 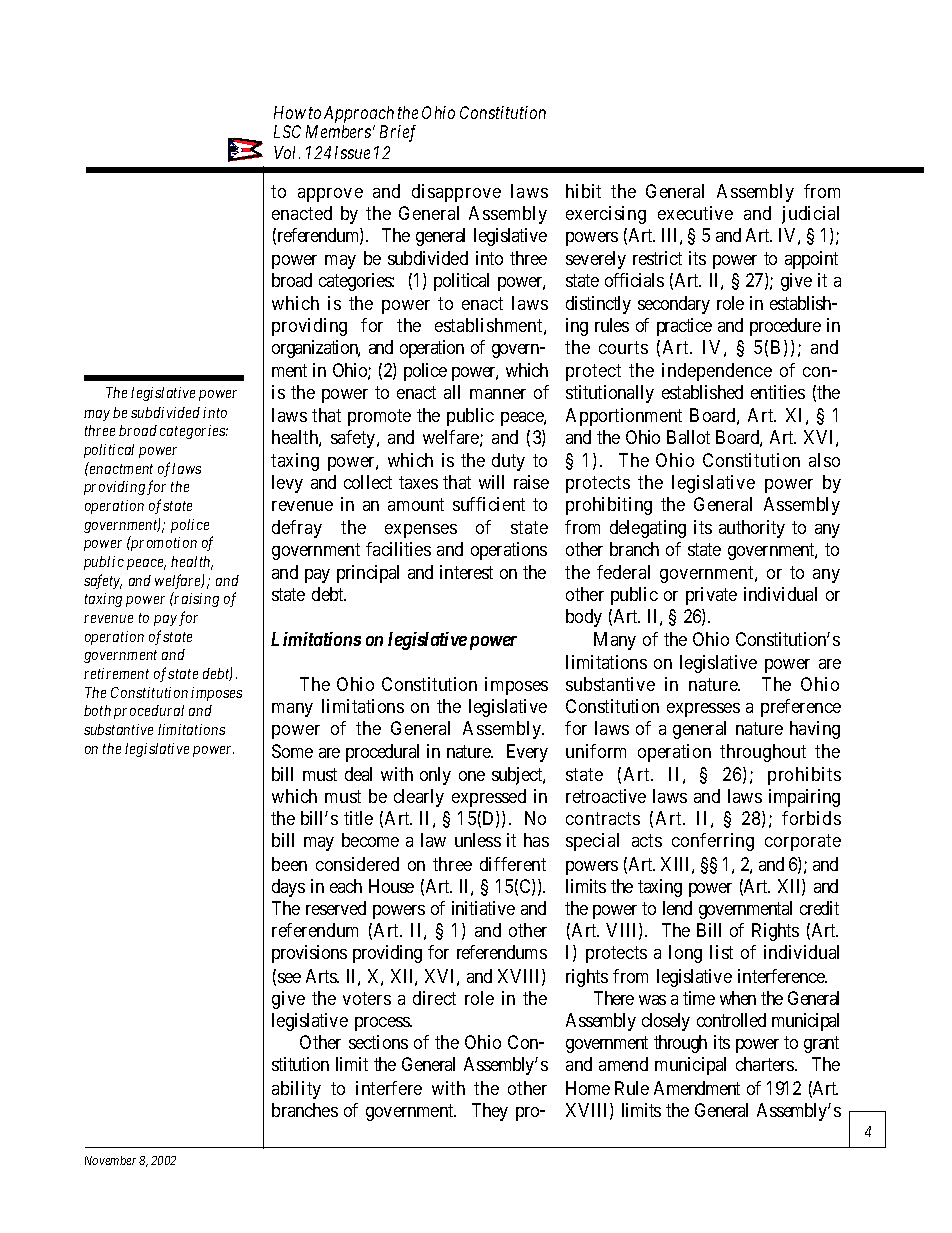 I want to click on independence, so click(x=717, y=372).
